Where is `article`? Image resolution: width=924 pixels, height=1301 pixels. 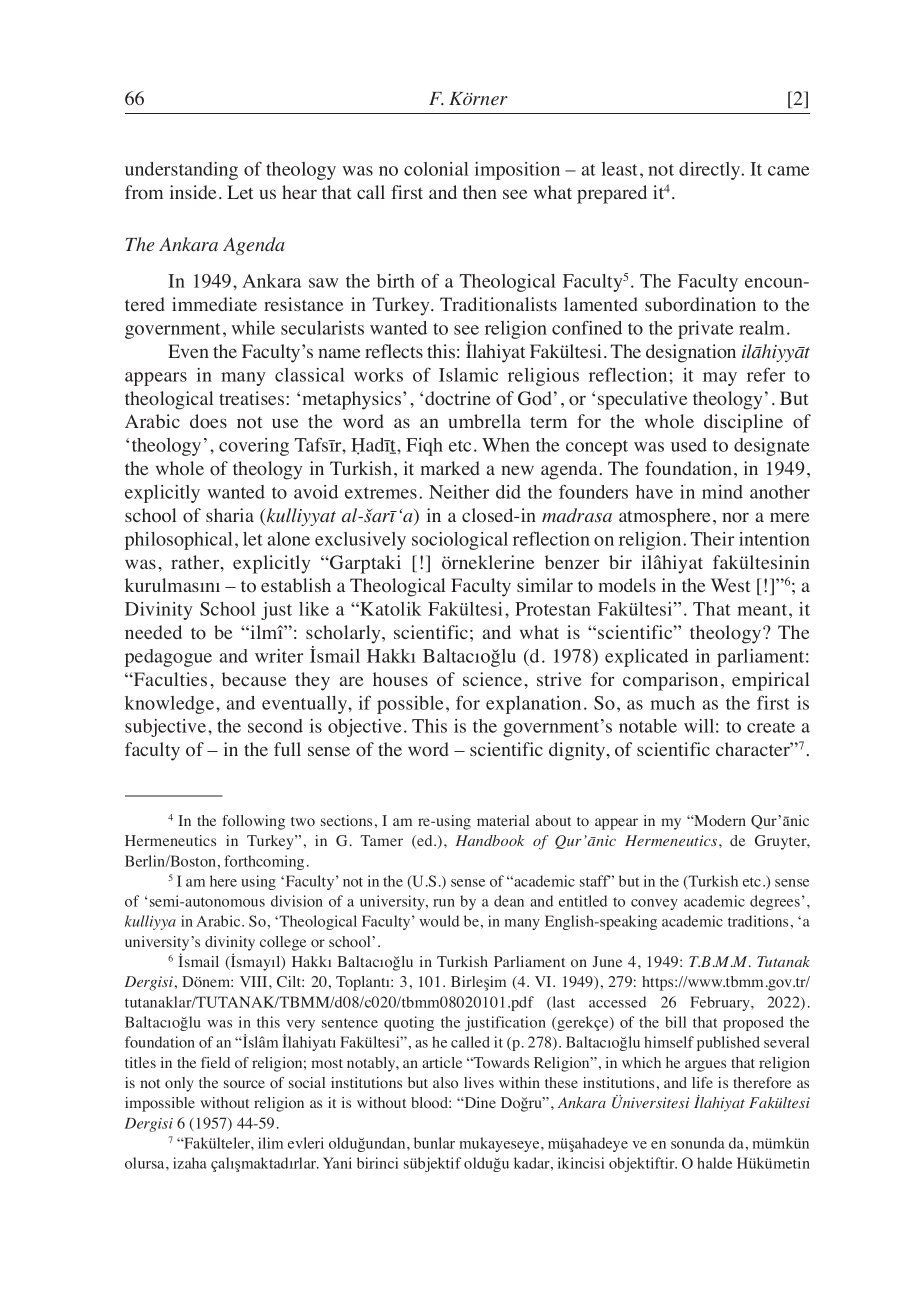
article is located at coordinates (442, 1062).
